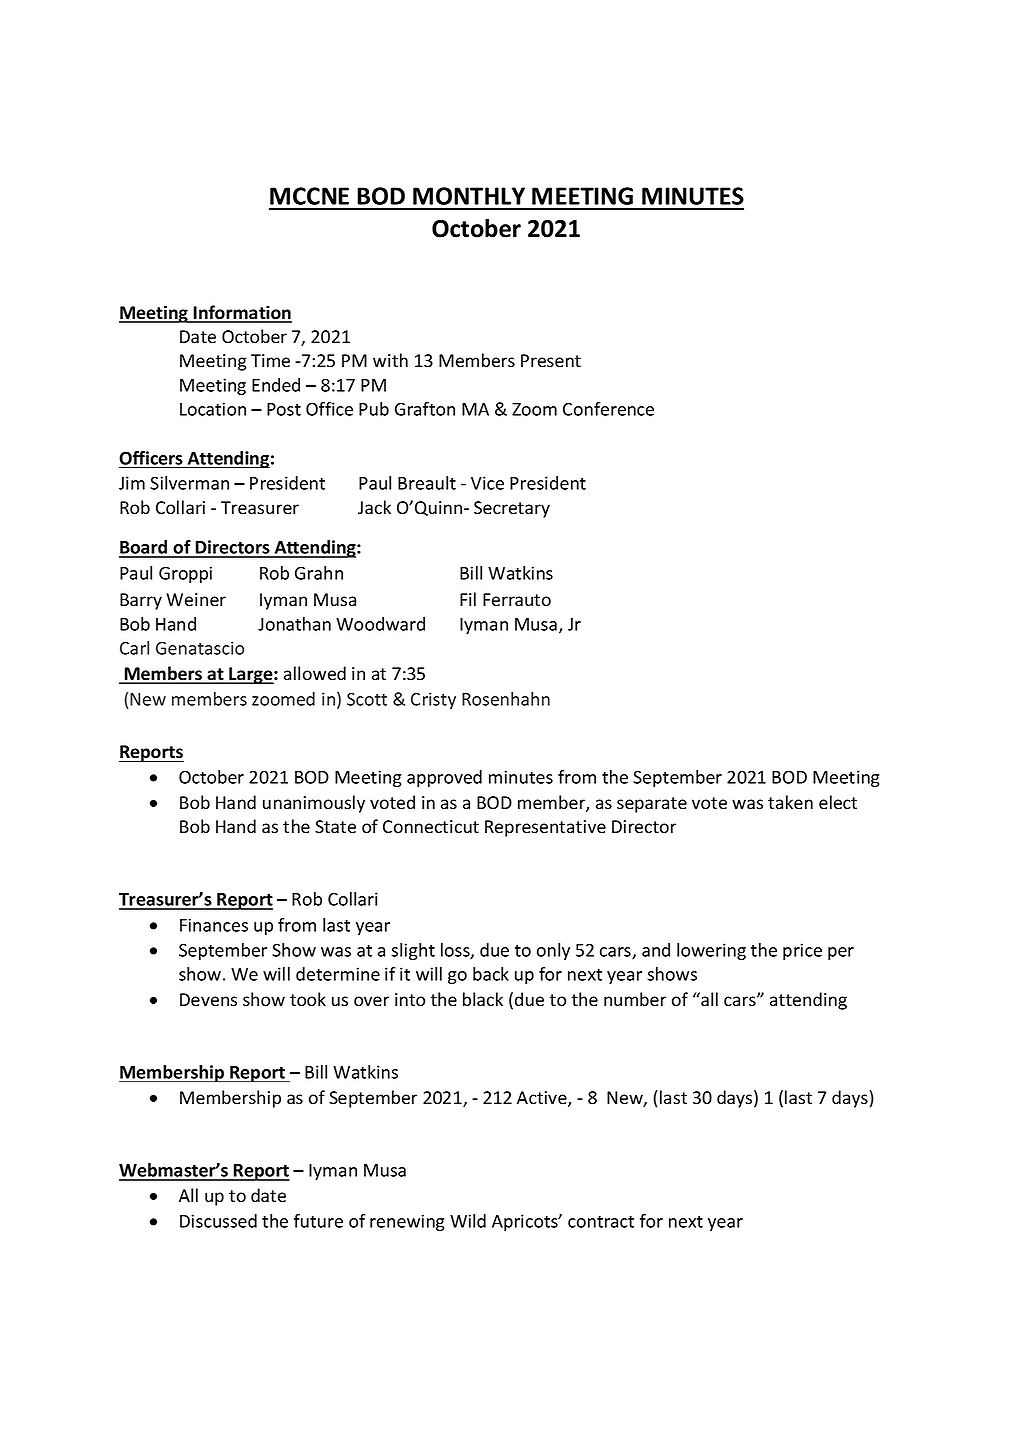  I want to click on approved, so click(444, 778).
